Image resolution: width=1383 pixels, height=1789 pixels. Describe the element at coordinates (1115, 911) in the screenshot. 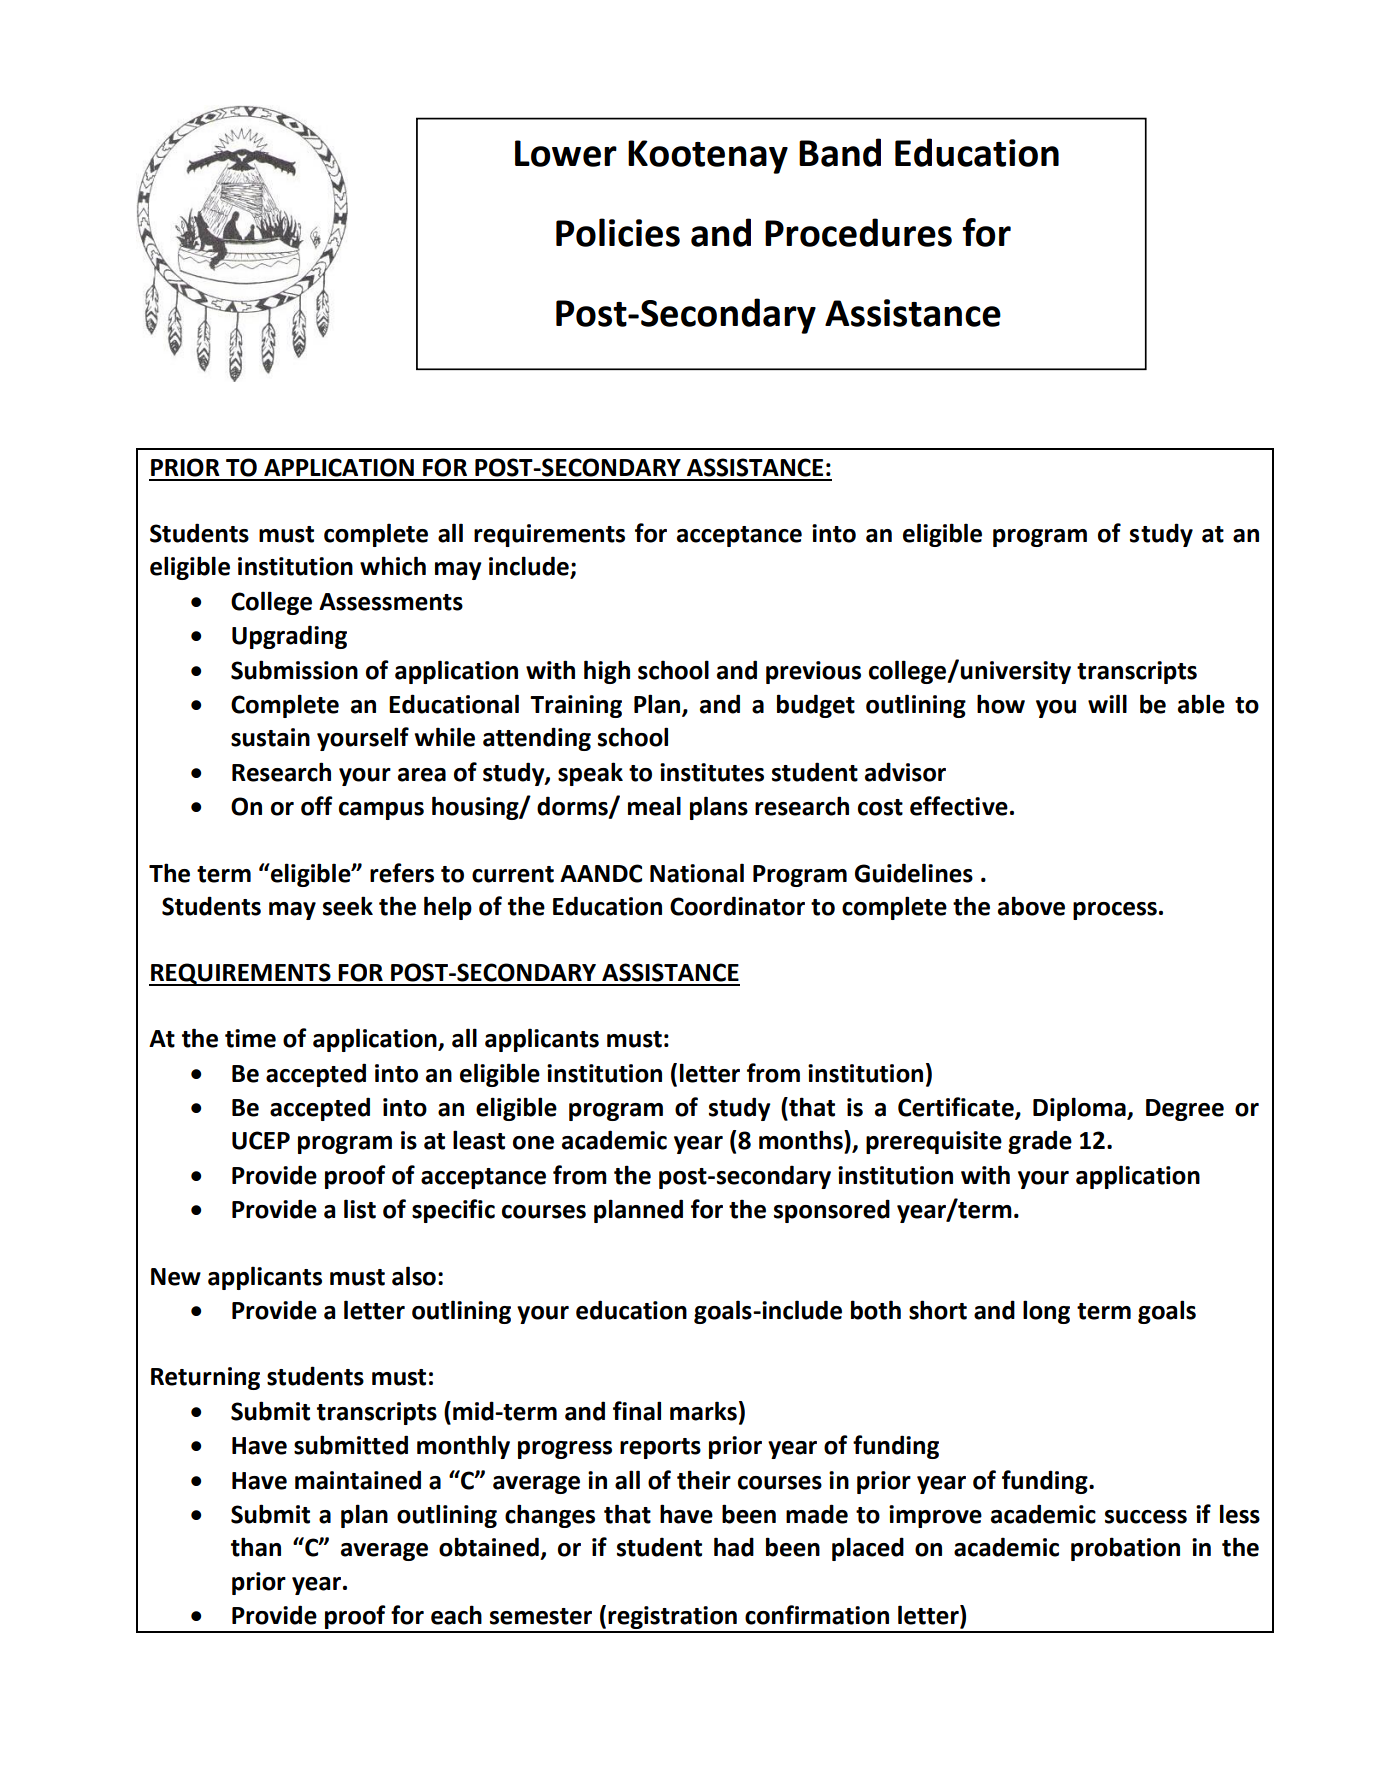

I see `process` at that location.
